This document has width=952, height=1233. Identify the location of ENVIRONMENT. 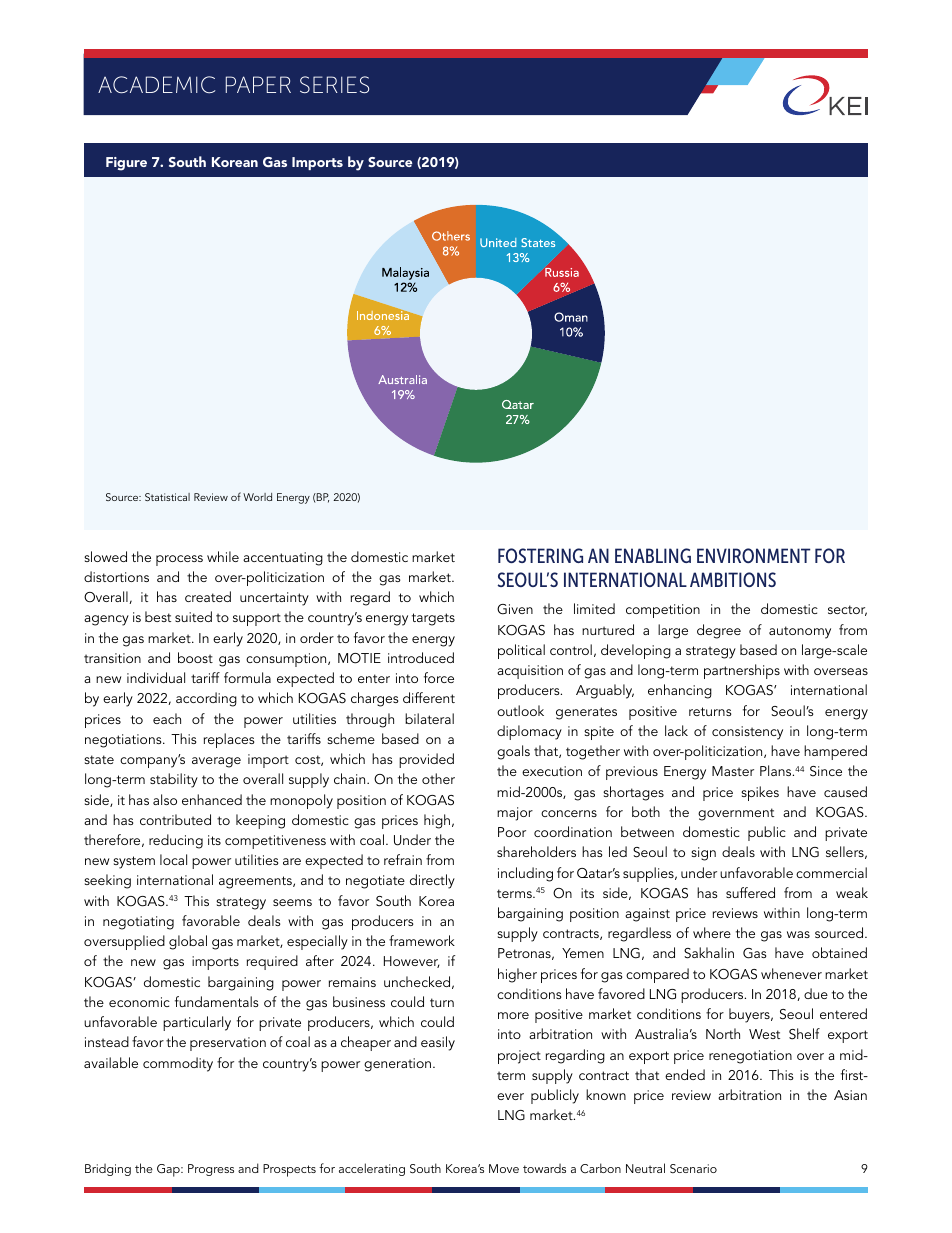
(753, 555).
